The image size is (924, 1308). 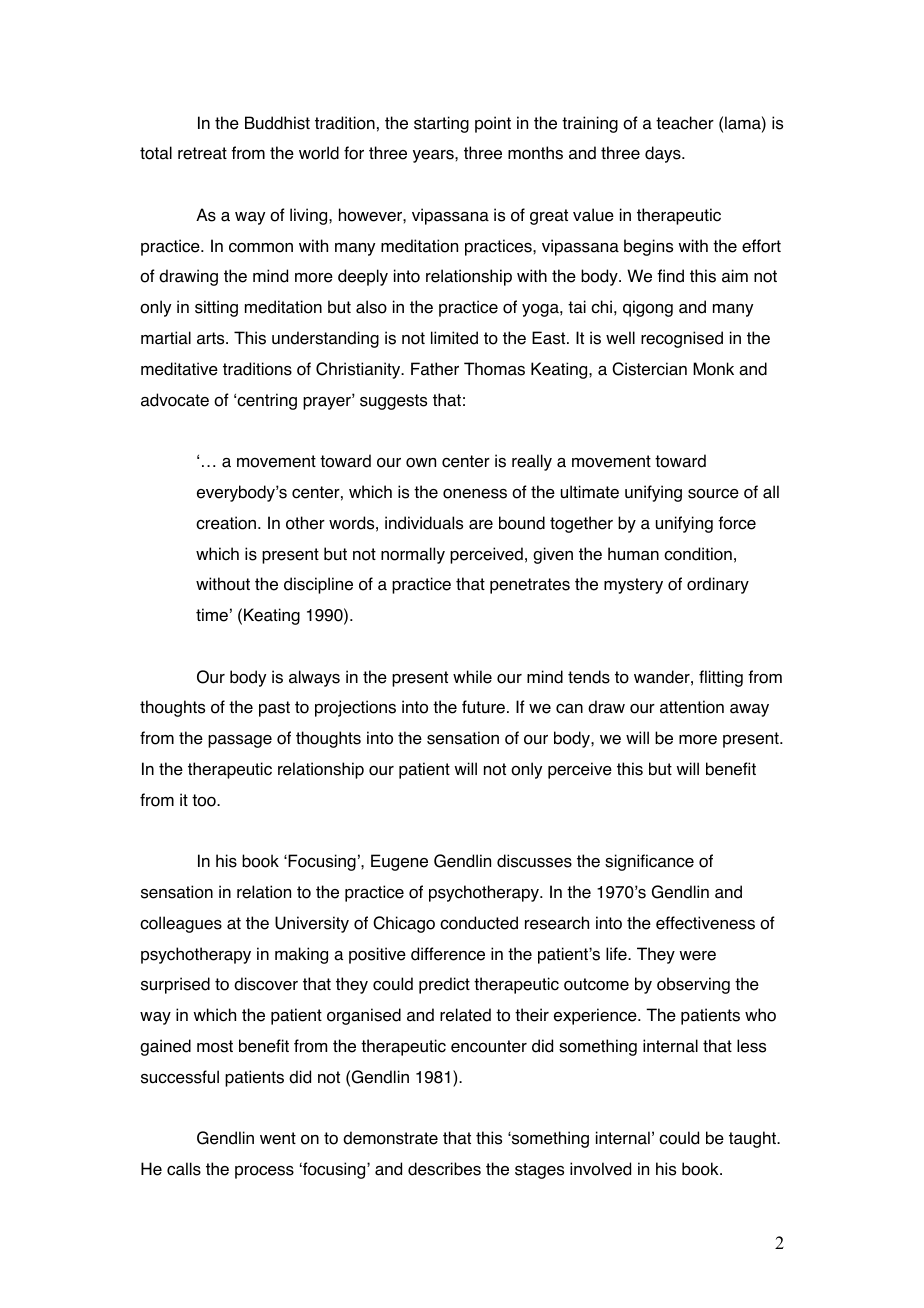 I want to click on colleagues, so click(x=181, y=924).
